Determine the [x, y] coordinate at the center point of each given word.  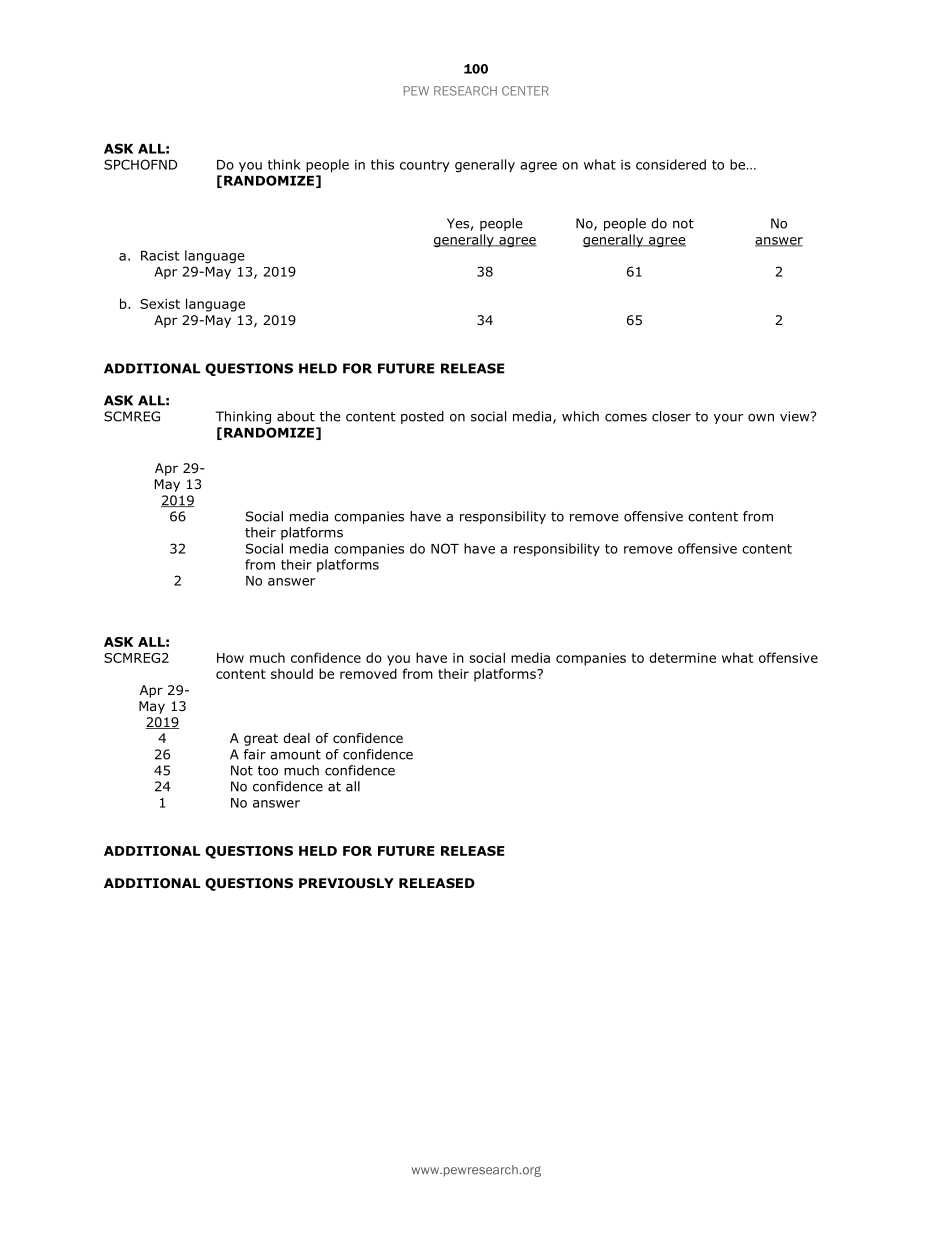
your [728, 419]
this [382, 164]
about [296, 416]
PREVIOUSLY [346, 883]
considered [671, 164]
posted [422, 417]
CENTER [525, 91]
